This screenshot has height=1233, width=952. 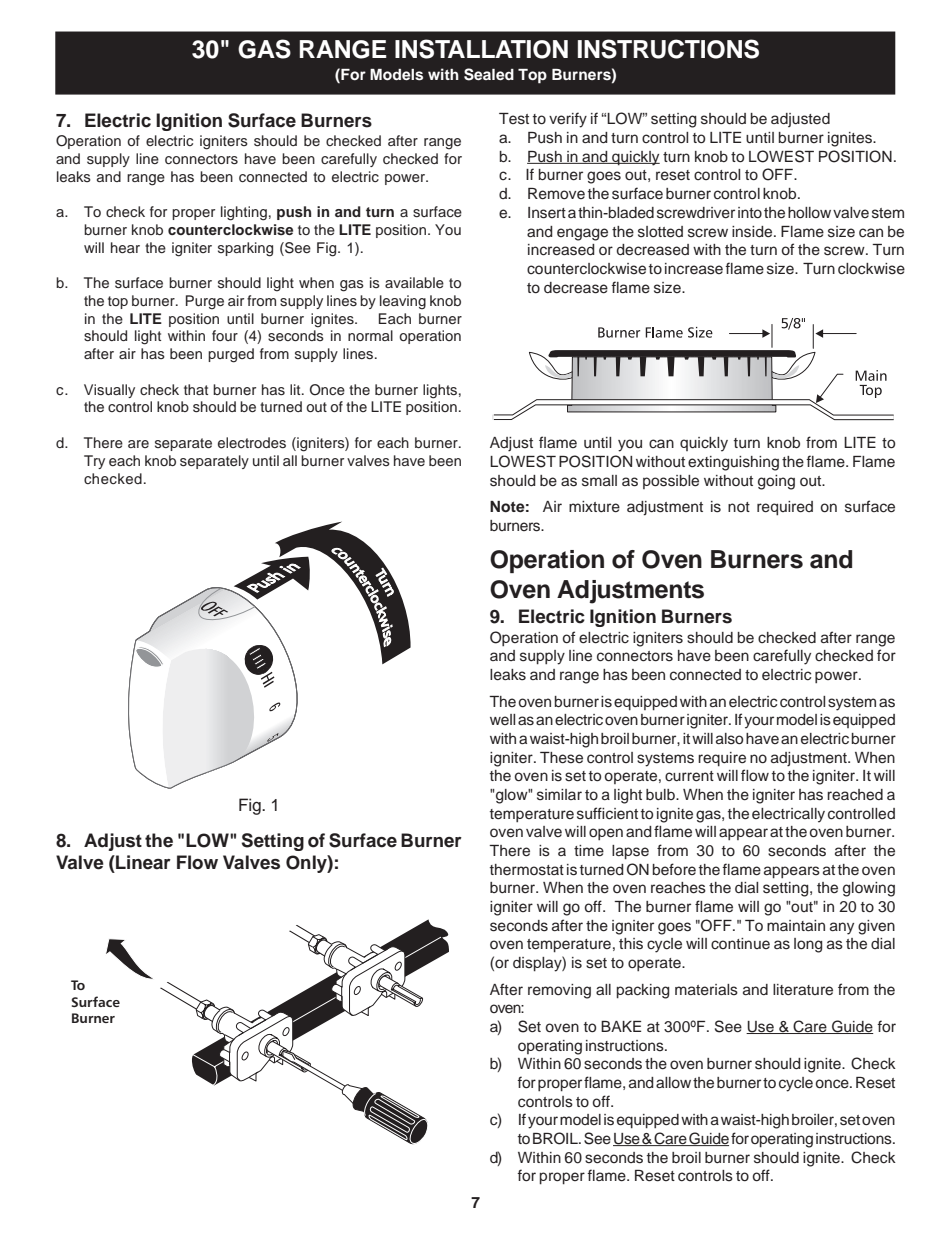 I want to click on removing, so click(x=559, y=991).
